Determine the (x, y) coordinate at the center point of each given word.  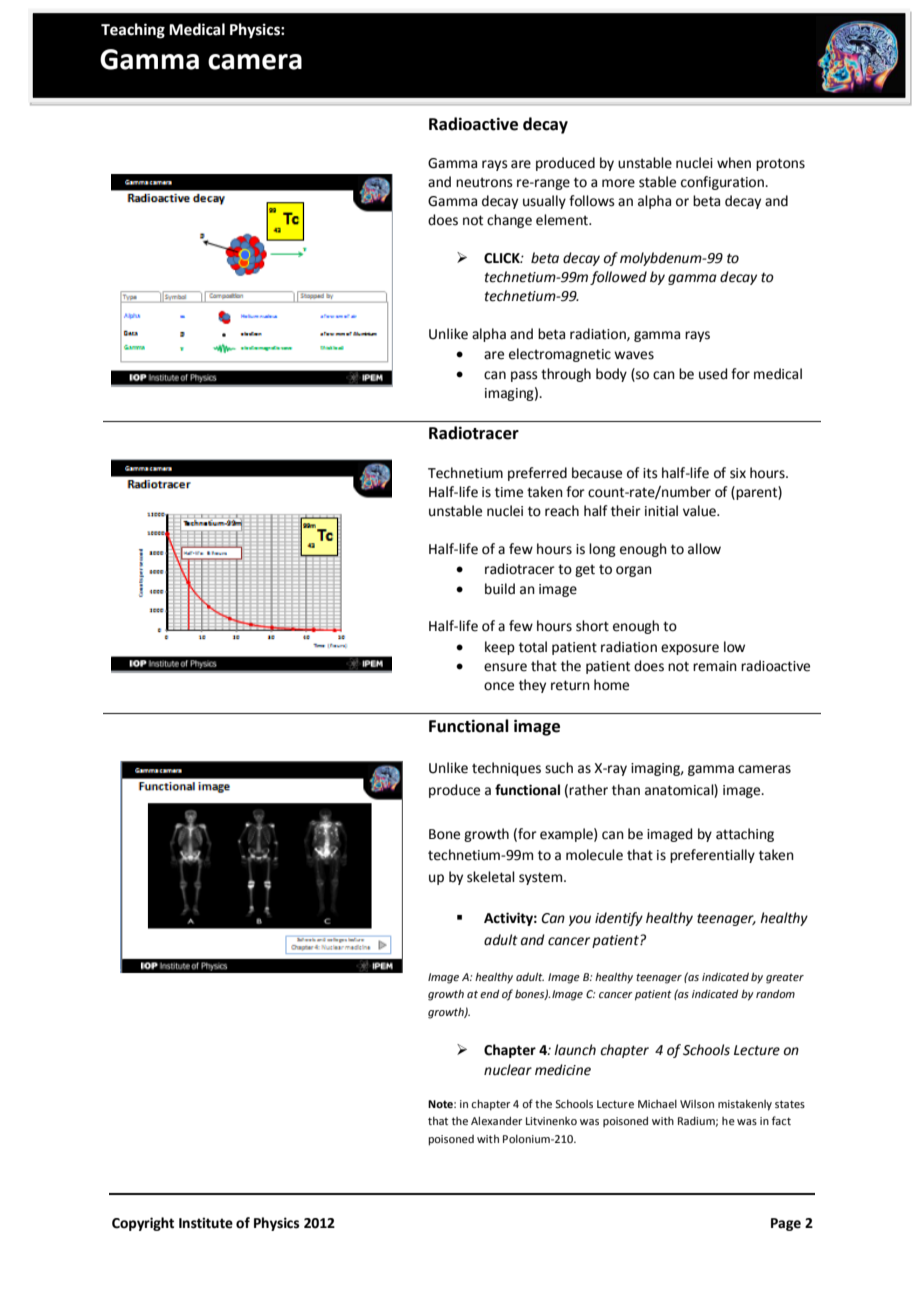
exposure (690, 649)
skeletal (491, 877)
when (734, 163)
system (542, 878)
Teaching (133, 31)
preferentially (712, 856)
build (500, 589)
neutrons (484, 182)
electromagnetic (560, 355)
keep (500, 648)
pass (524, 376)
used (713, 374)
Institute (206, 1223)
